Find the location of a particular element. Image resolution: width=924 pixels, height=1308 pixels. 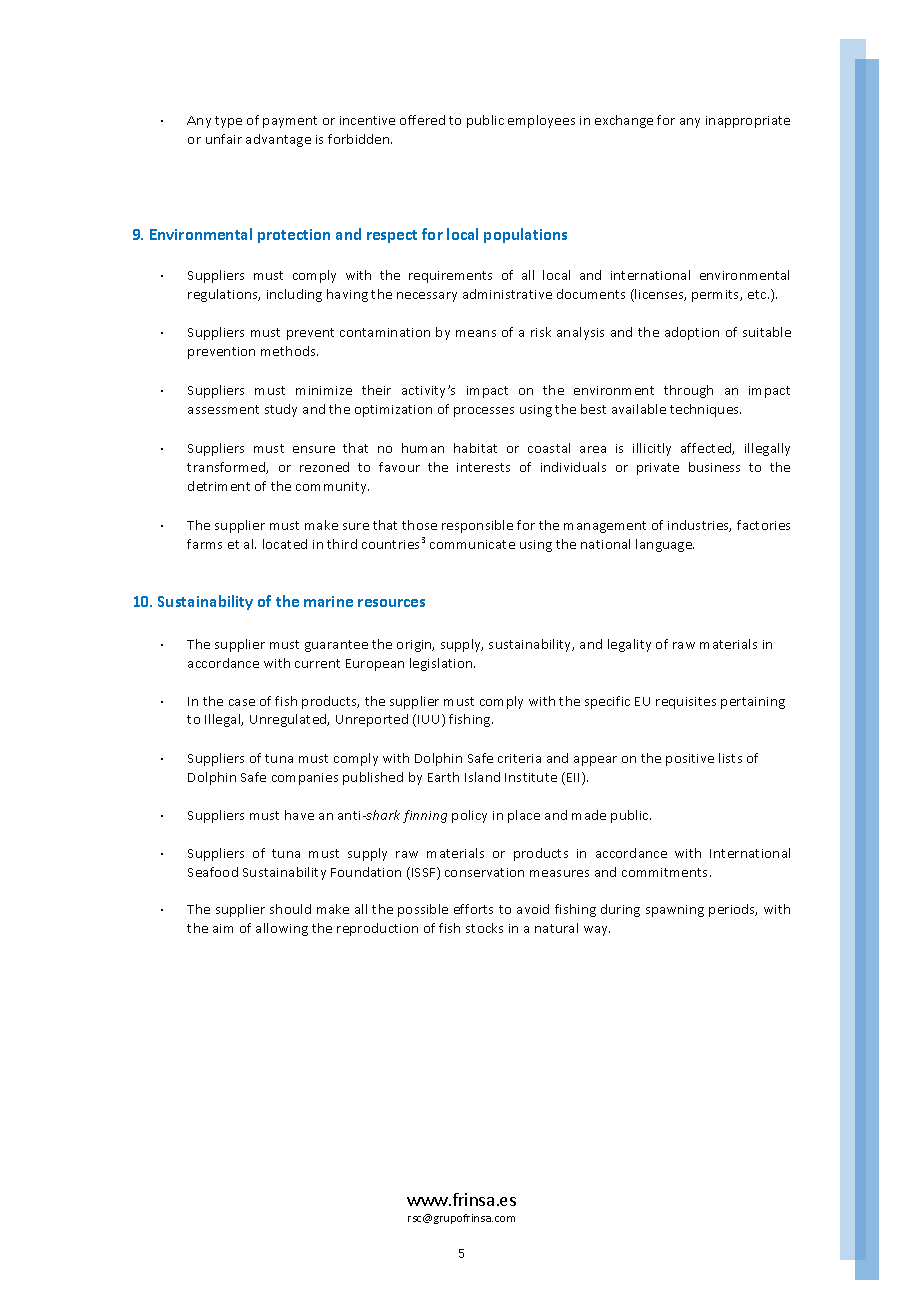

advantage is located at coordinates (278, 140).
